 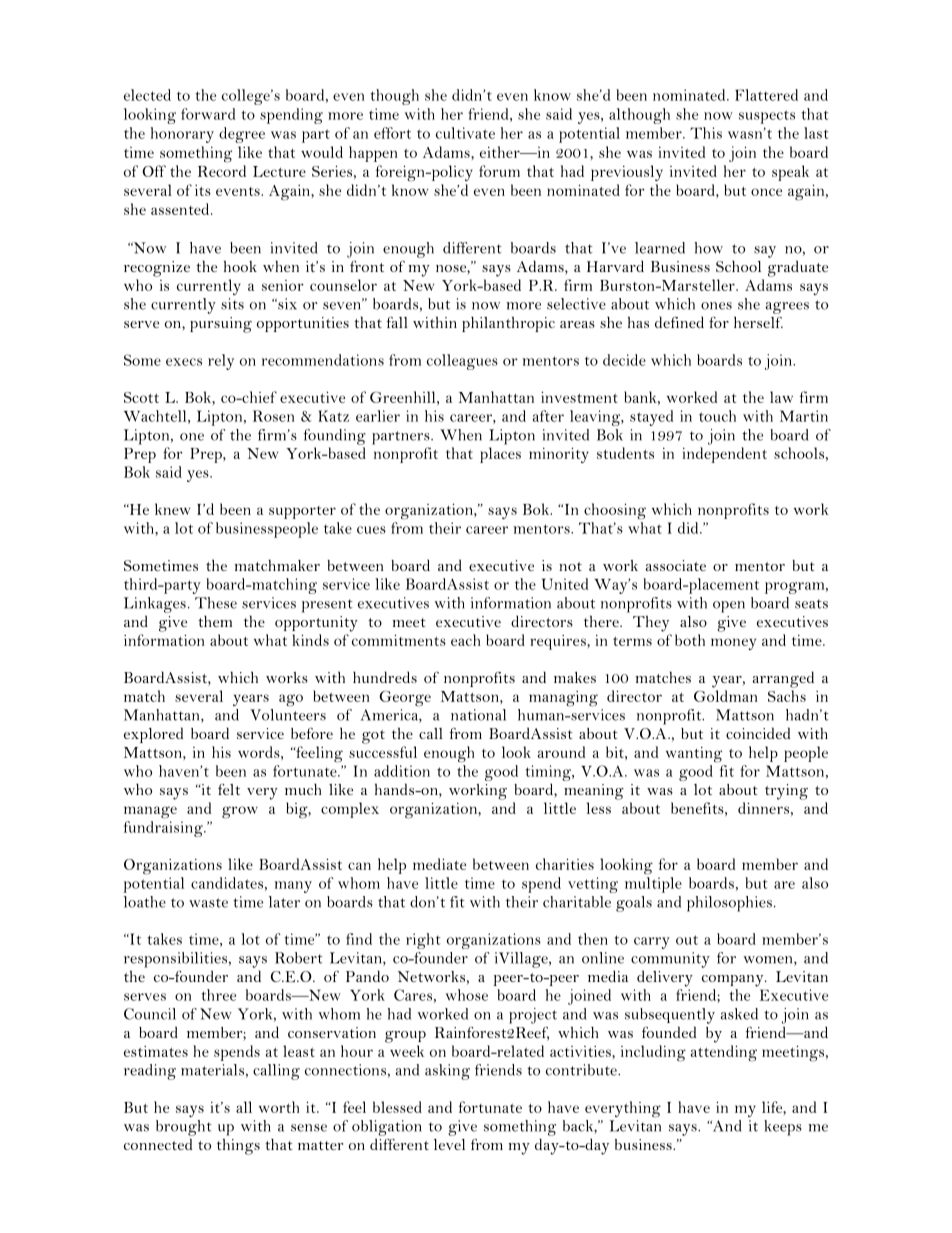 I want to click on This, so click(x=706, y=133).
